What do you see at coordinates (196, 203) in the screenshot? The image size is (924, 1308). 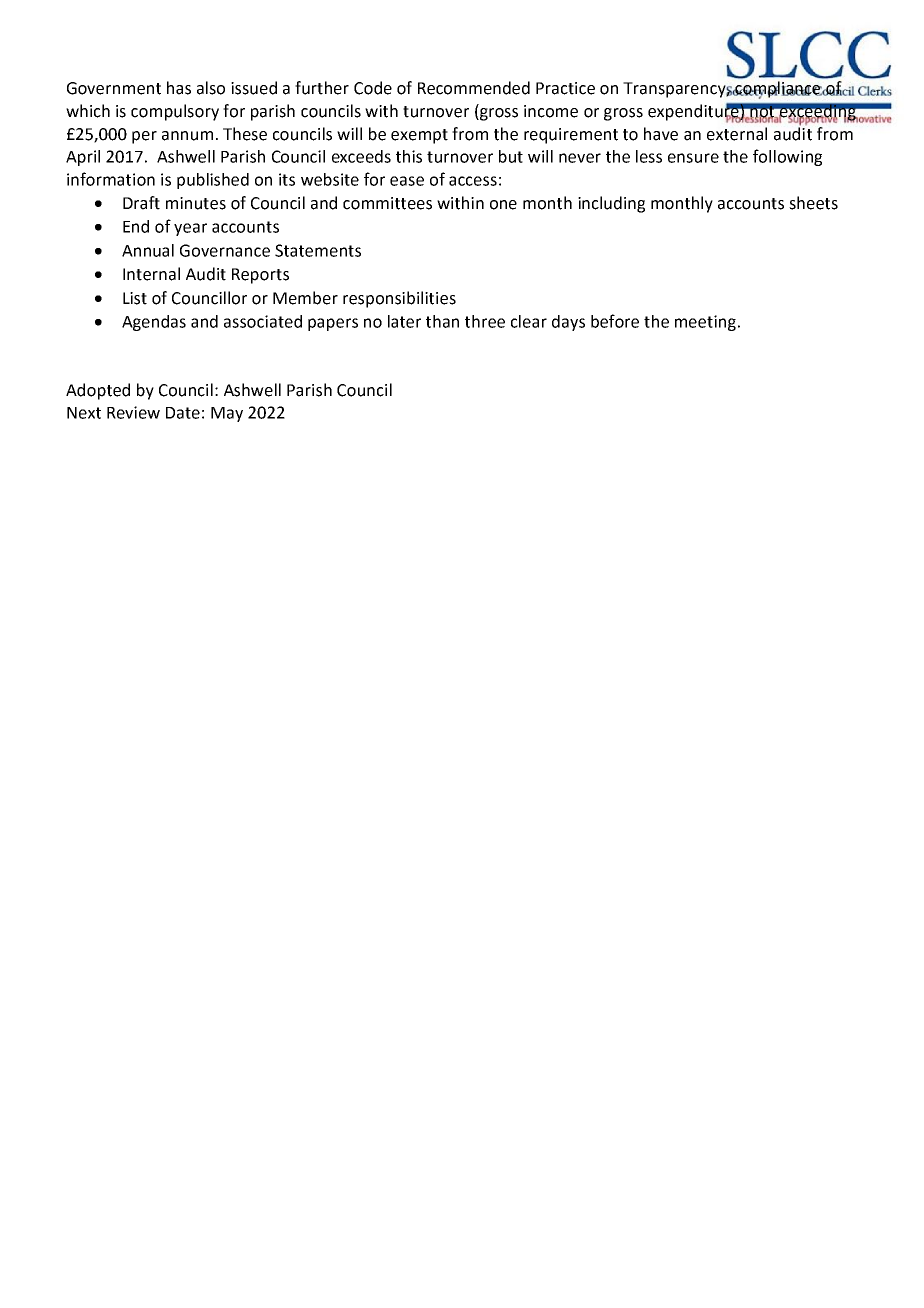 I see `minutes` at bounding box center [196, 203].
